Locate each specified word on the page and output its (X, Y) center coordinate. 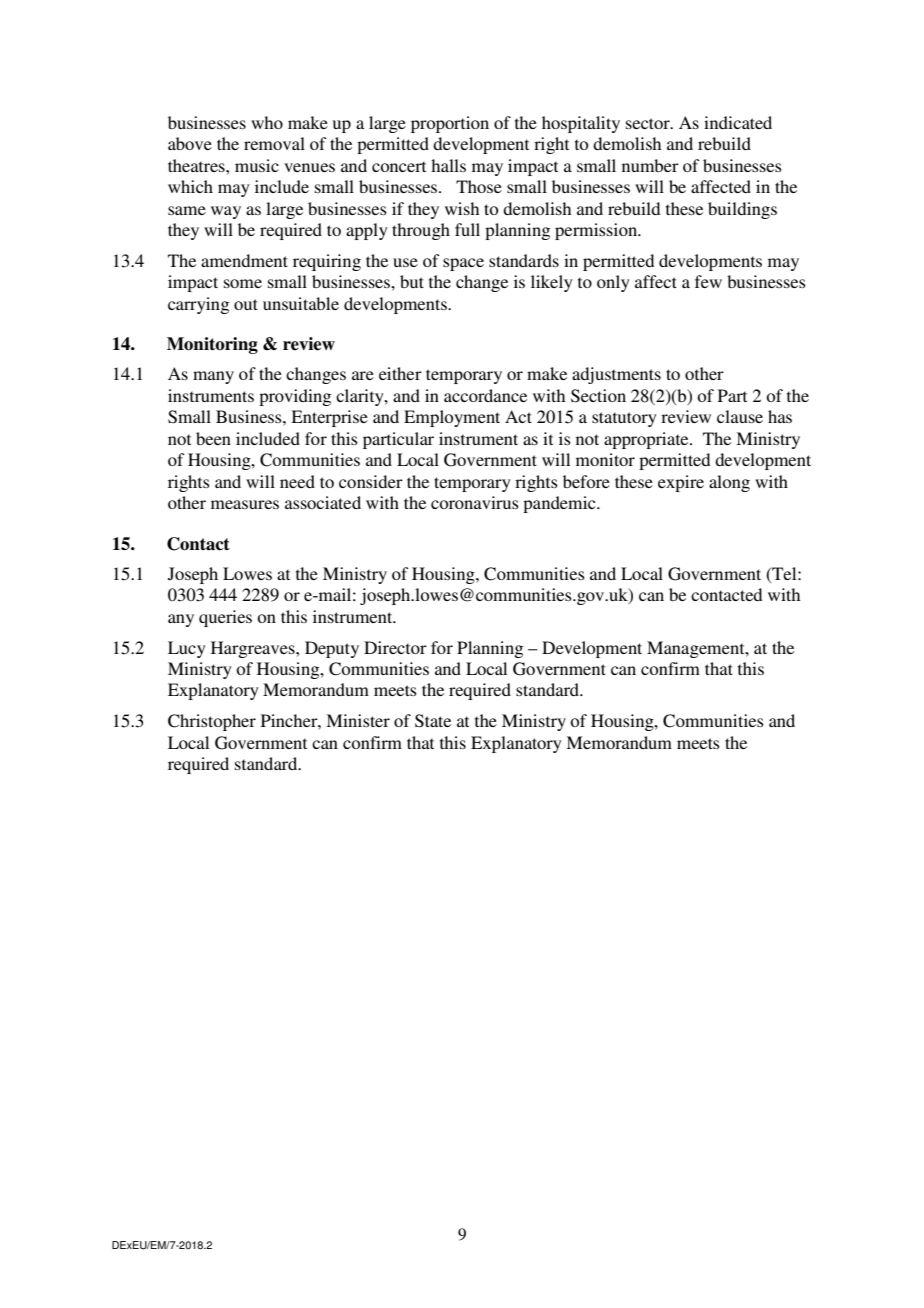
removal (274, 143)
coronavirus (475, 502)
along (729, 483)
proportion (450, 124)
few (708, 281)
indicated (738, 122)
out (246, 304)
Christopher (212, 722)
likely (552, 283)
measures (245, 504)
